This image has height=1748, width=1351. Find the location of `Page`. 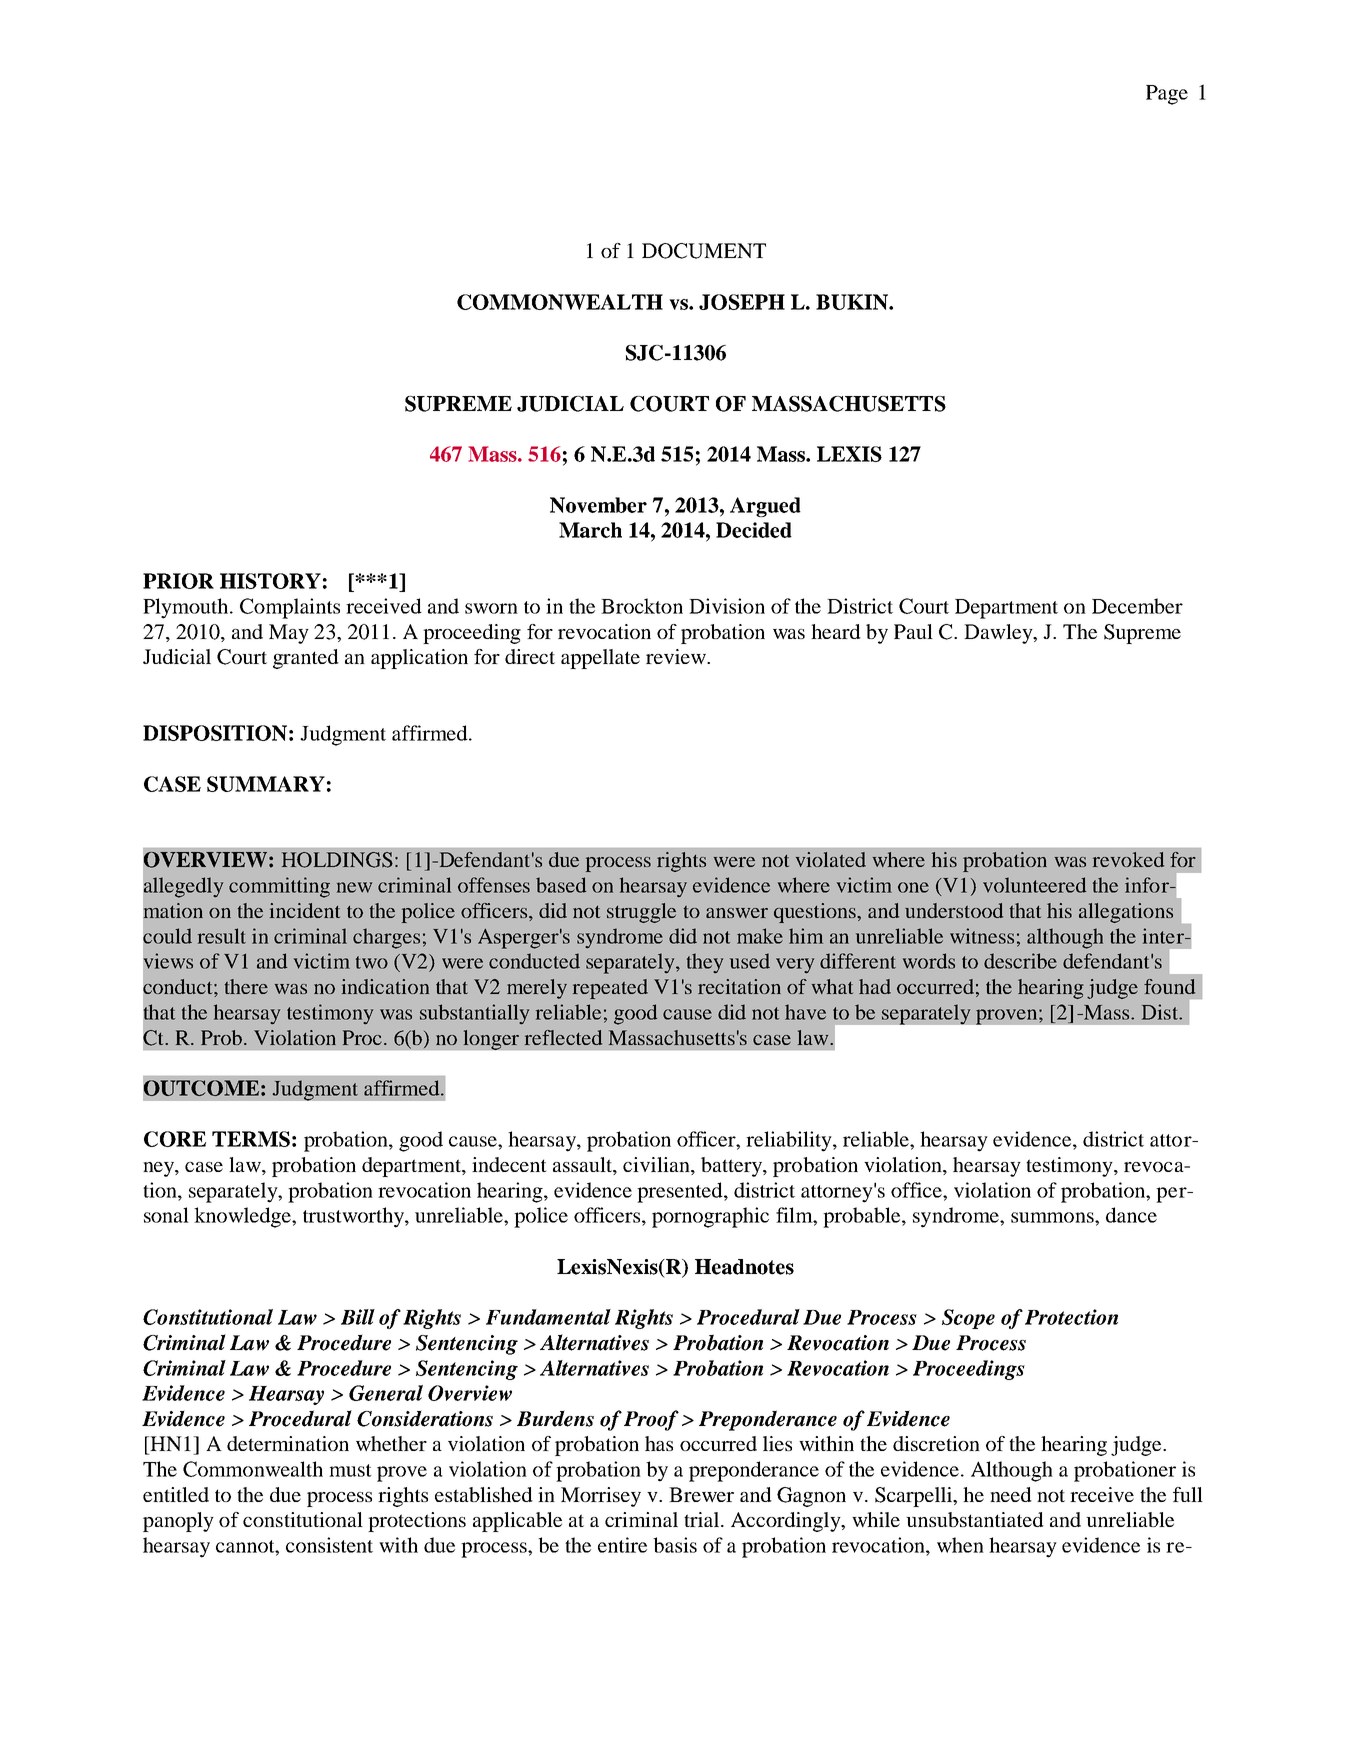

Page is located at coordinates (1167, 95).
